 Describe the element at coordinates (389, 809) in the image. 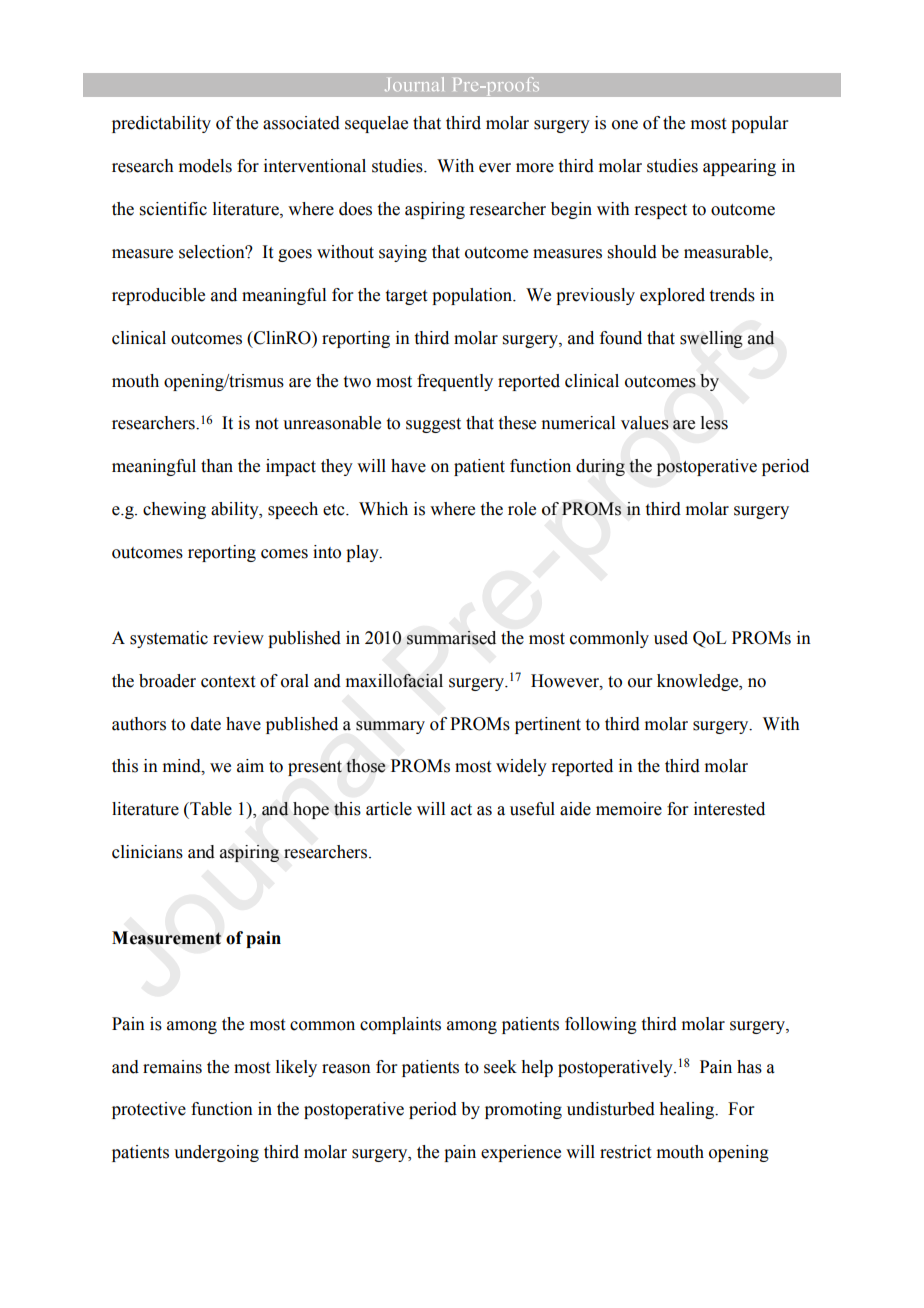

I see `article` at that location.
